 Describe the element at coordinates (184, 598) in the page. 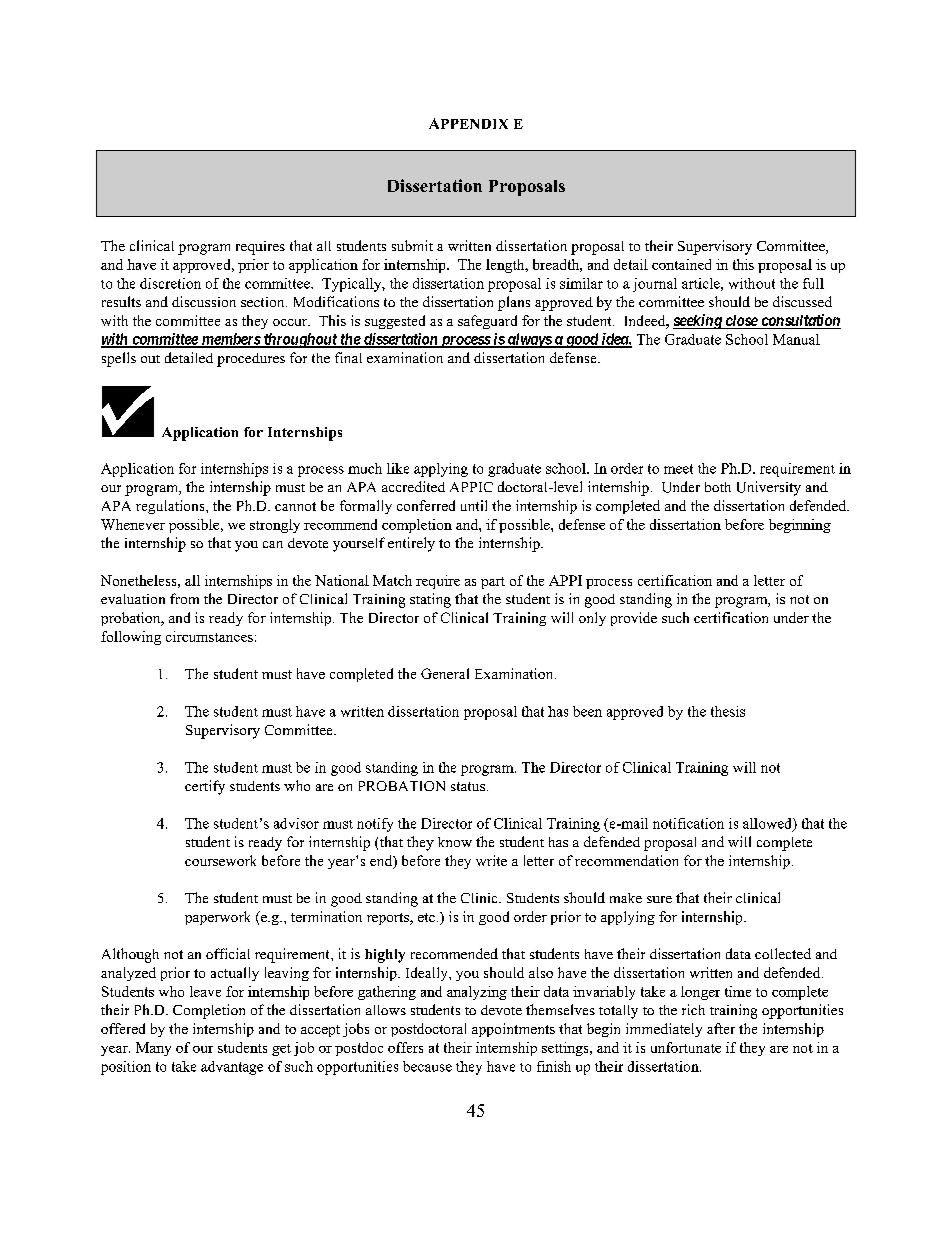

I see `from` at that location.
